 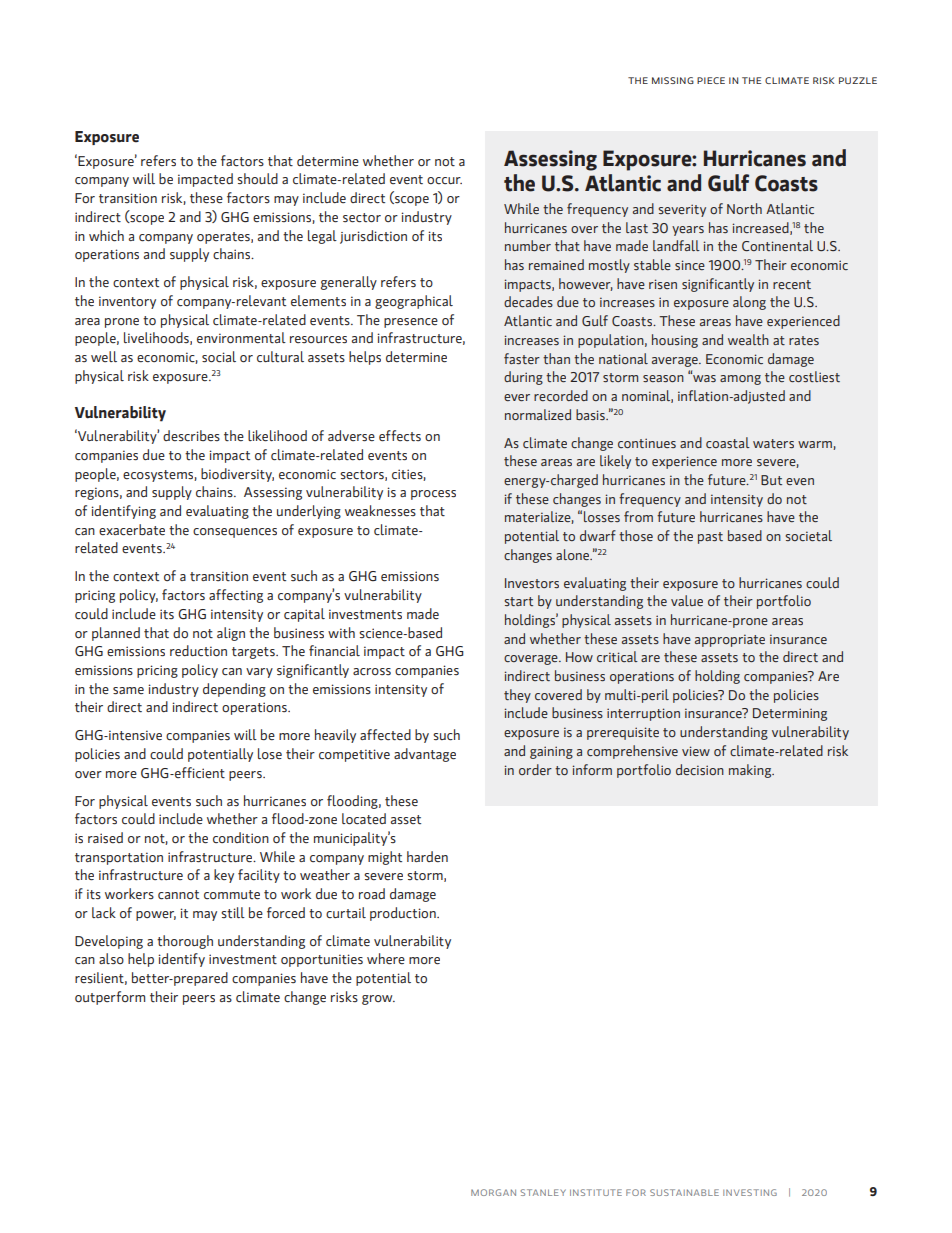 What do you see at coordinates (185, 942) in the screenshot?
I see `thorough` at bounding box center [185, 942].
